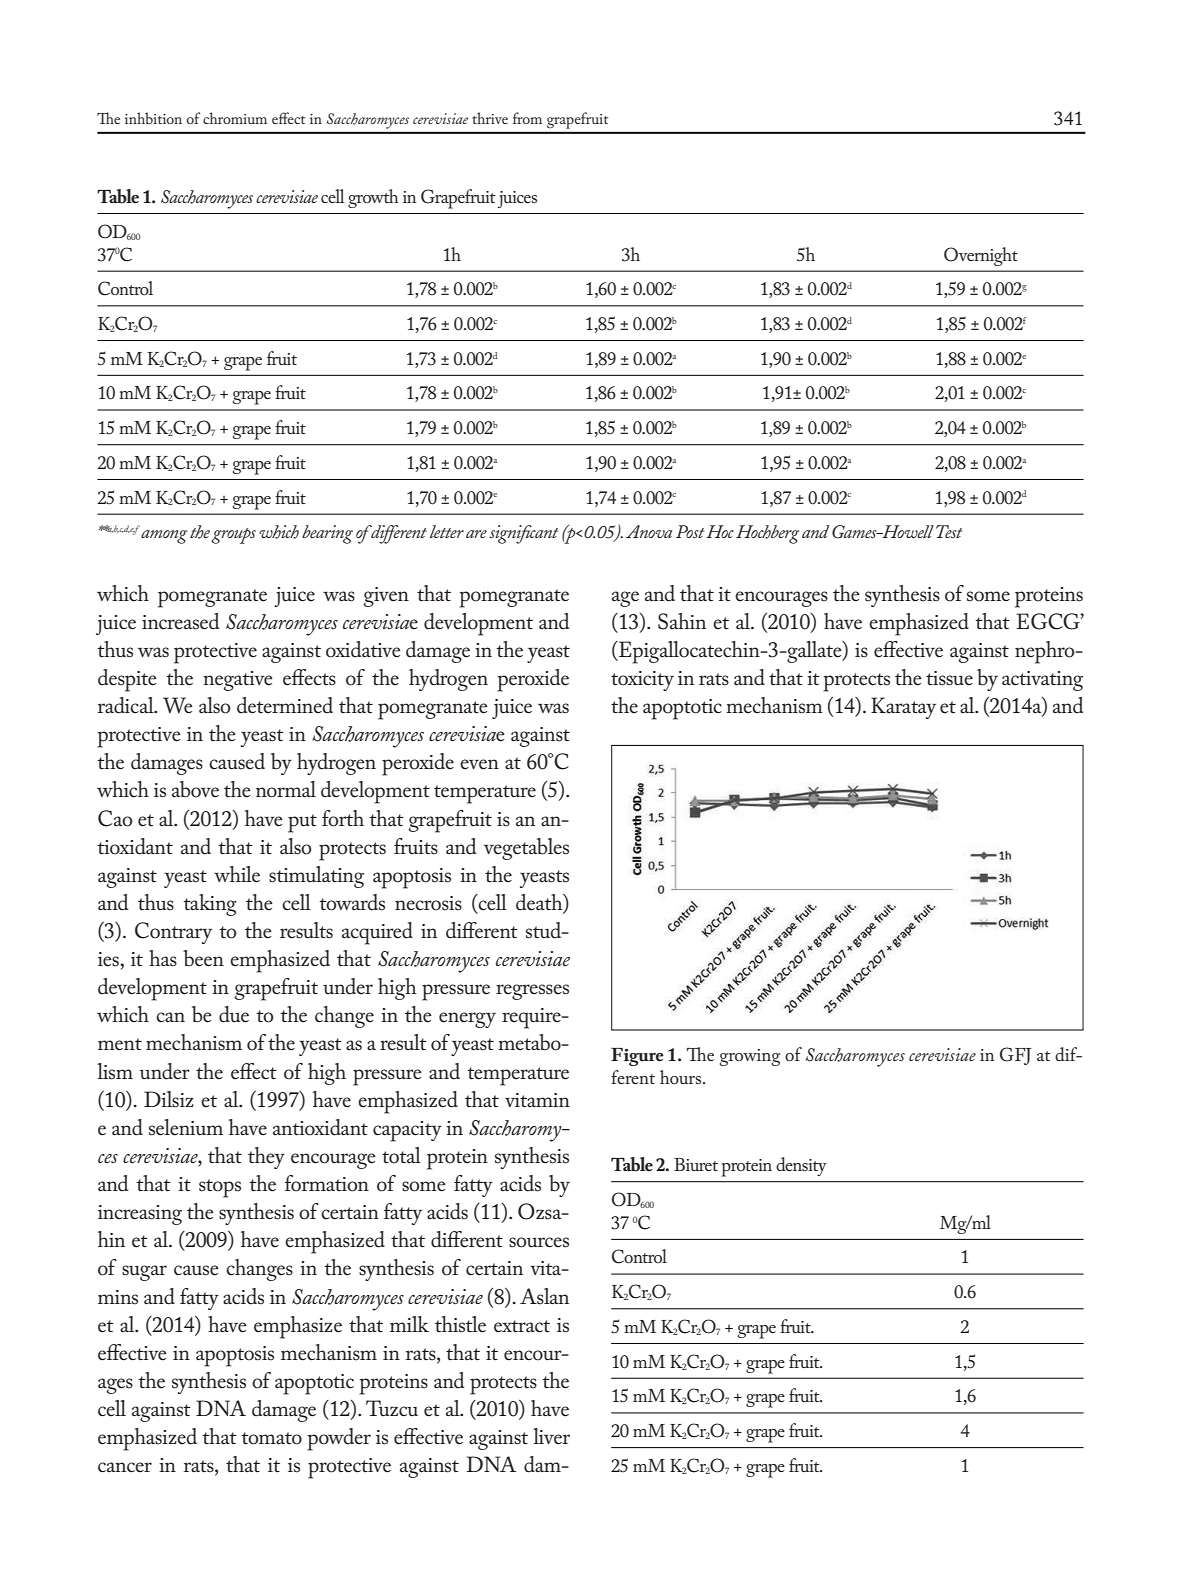 Image resolution: width=1181 pixels, height=1594 pixels. Describe the element at coordinates (238, 681) in the screenshot. I see `negative` at that location.
